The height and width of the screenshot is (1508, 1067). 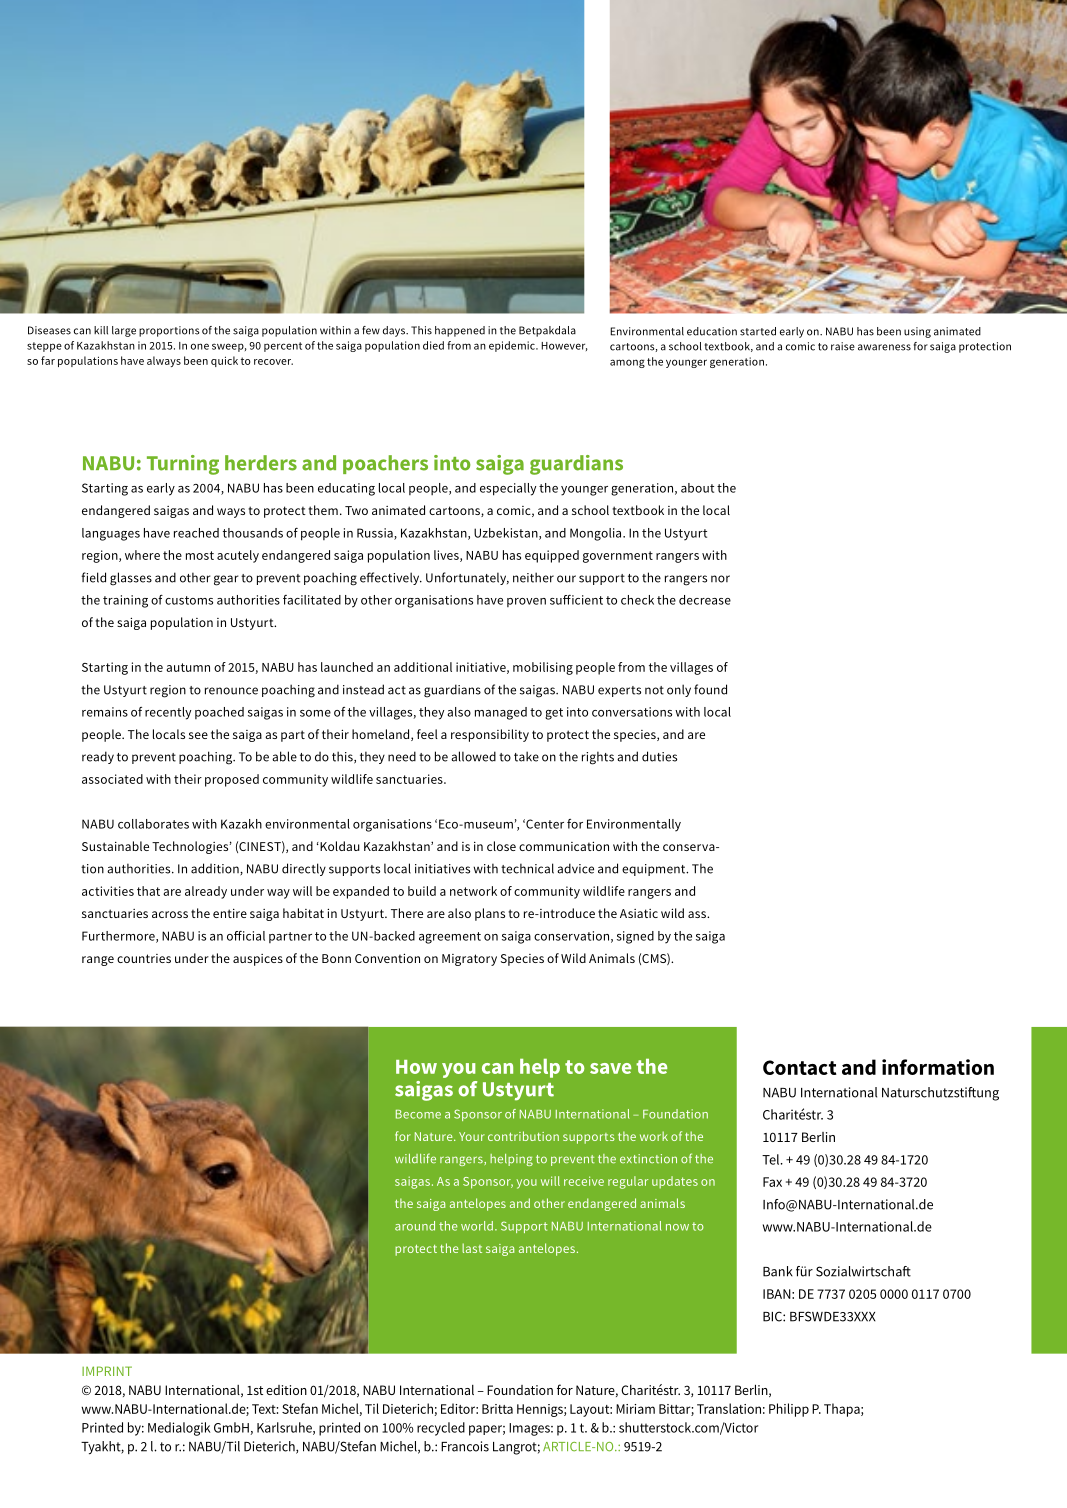 I want to click on plans, so click(x=490, y=914).
